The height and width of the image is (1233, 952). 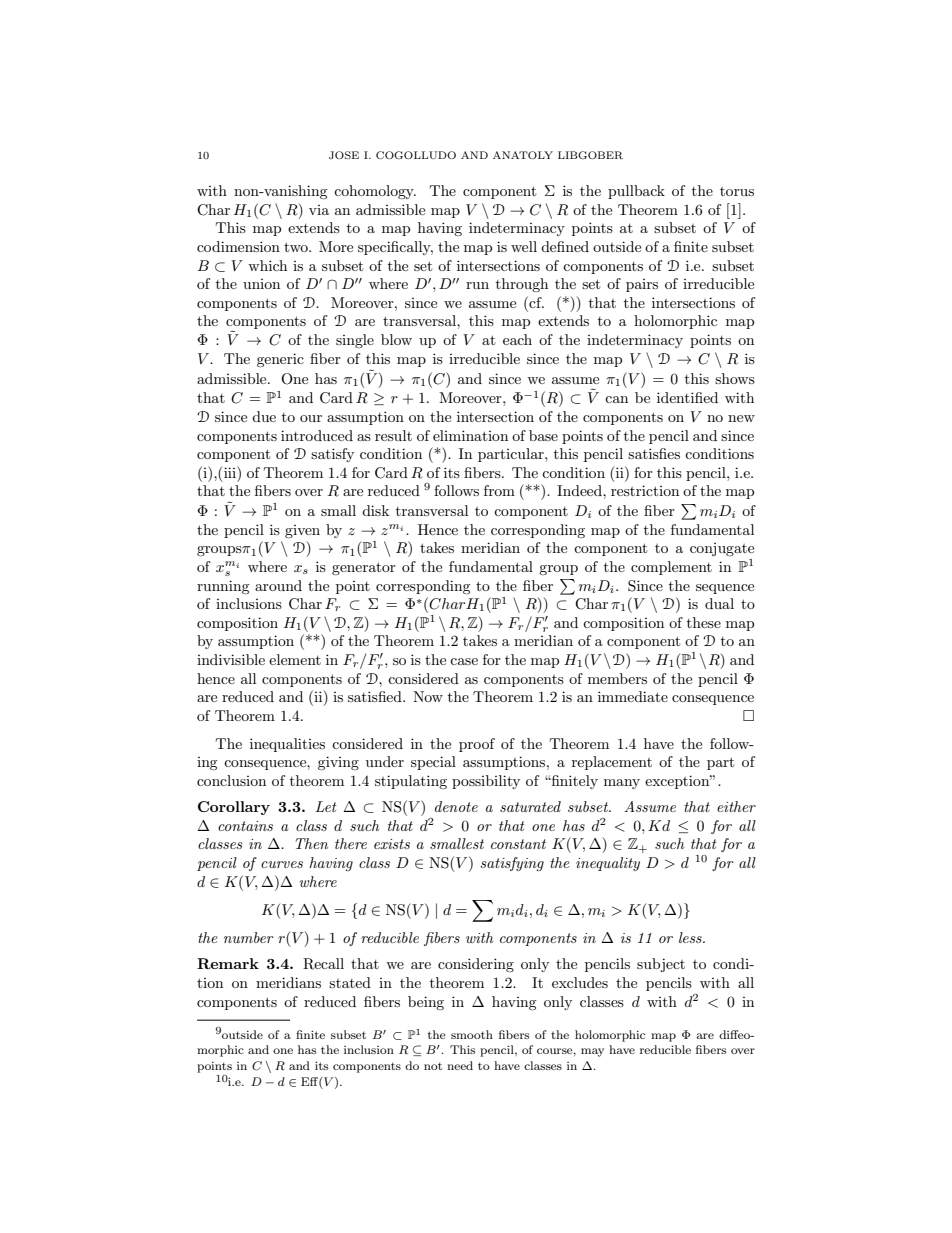 What do you see at coordinates (523, 155) in the image?
I see `ANATOLY` at bounding box center [523, 155].
